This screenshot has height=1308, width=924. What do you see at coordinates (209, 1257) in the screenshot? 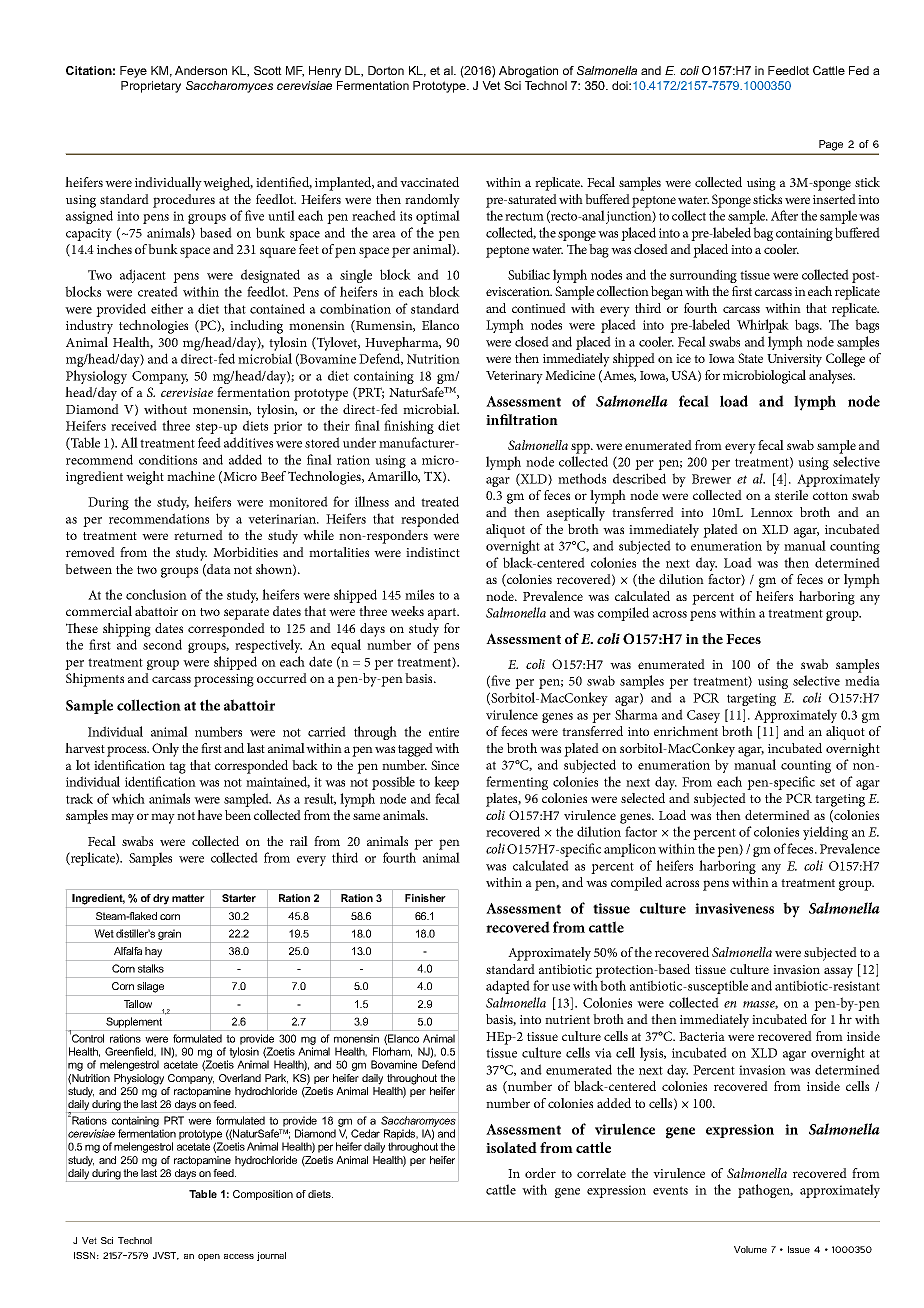
I see `open` at bounding box center [209, 1257].
